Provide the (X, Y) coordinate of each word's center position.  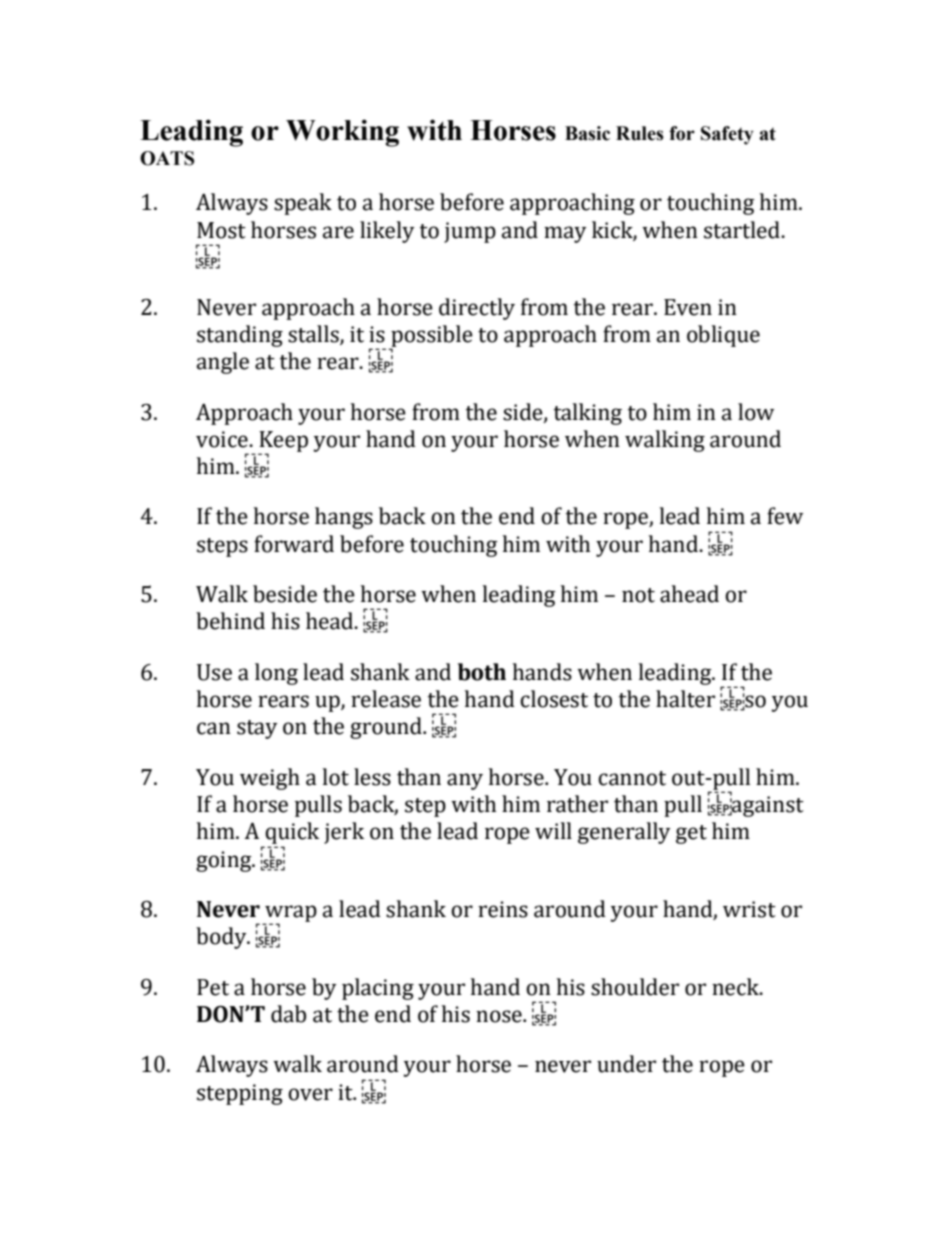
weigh (270, 779)
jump (470, 232)
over (310, 1094)
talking (588, 414)
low (756, 412)
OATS (167, 158)
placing (378, 989)
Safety (727, 135)
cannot (632, 778)
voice (223, 439)
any (465, 781)
